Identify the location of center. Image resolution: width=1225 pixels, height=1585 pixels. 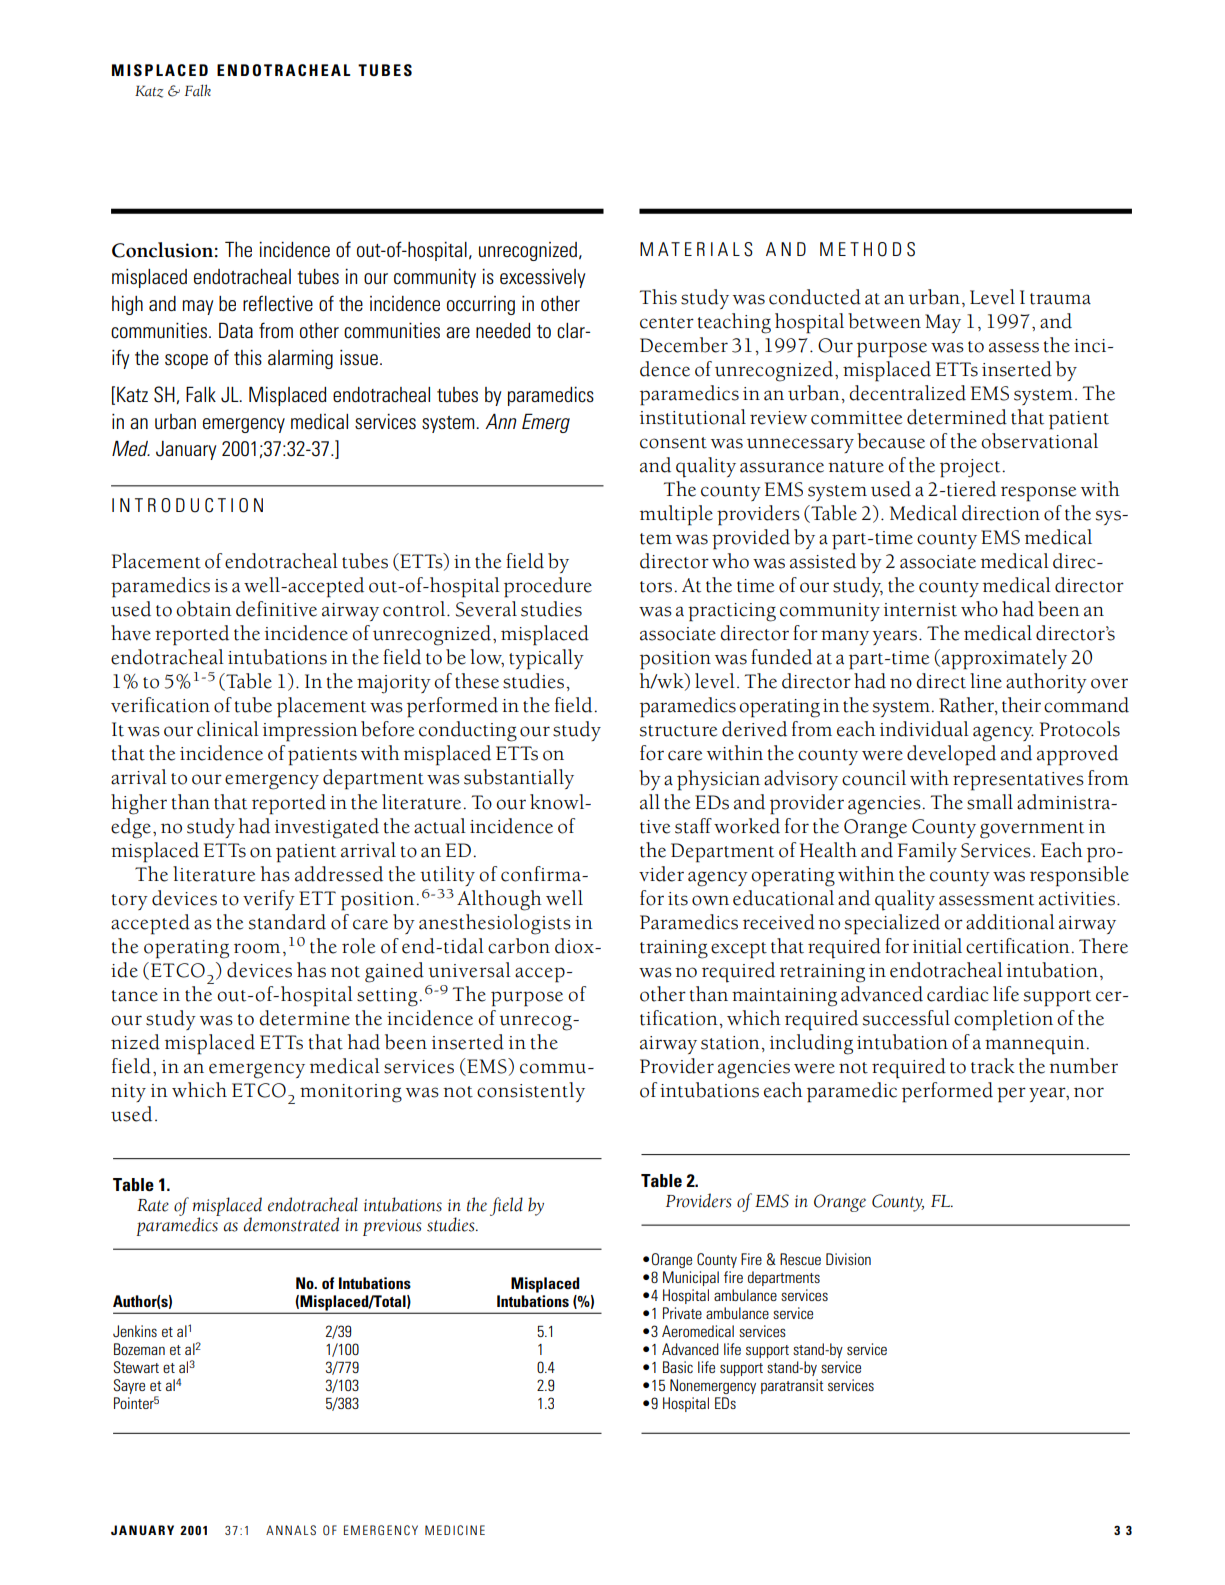
(667, 323).
